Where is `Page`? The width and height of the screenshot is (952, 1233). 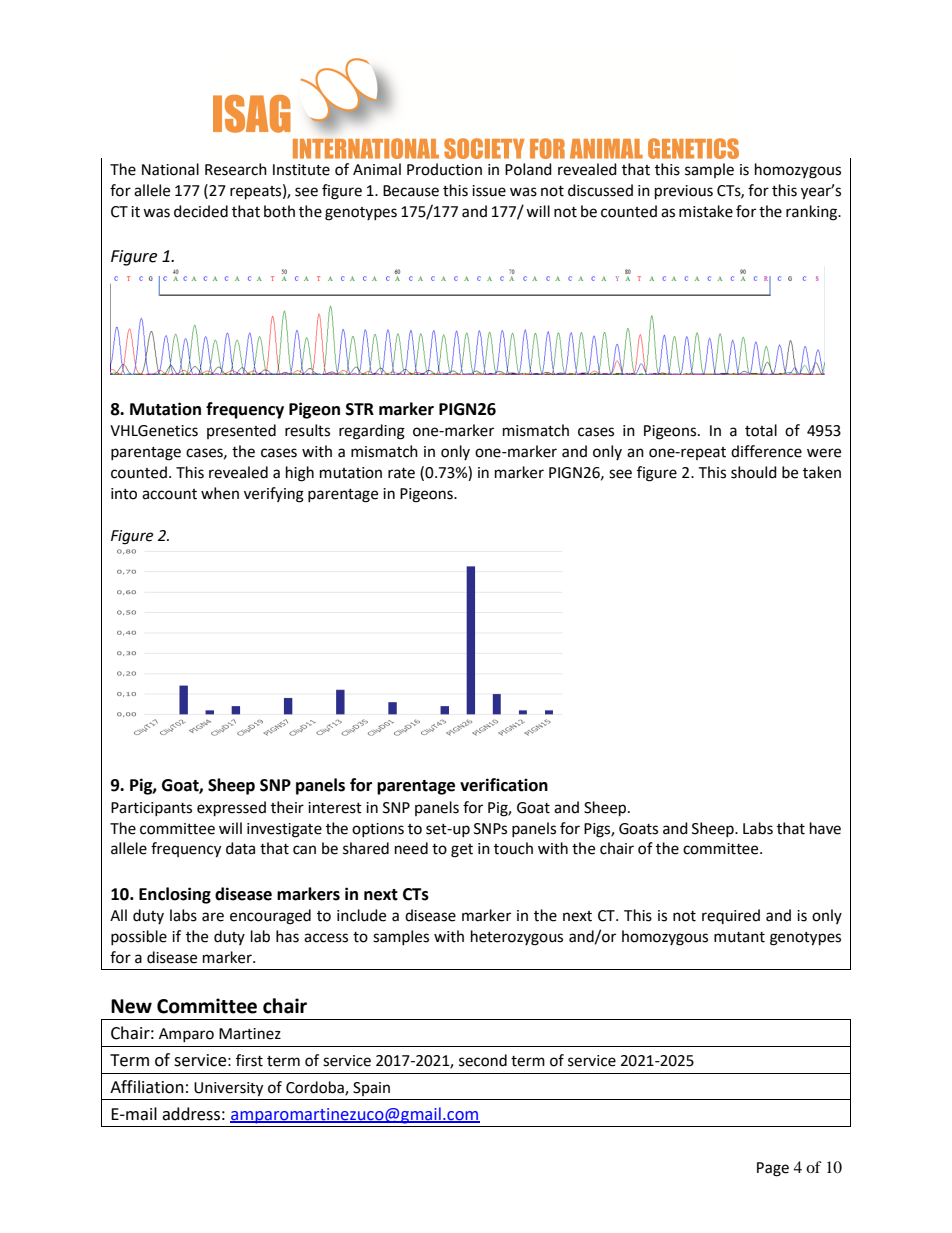
Page is located at coordinates (773, 1169).
